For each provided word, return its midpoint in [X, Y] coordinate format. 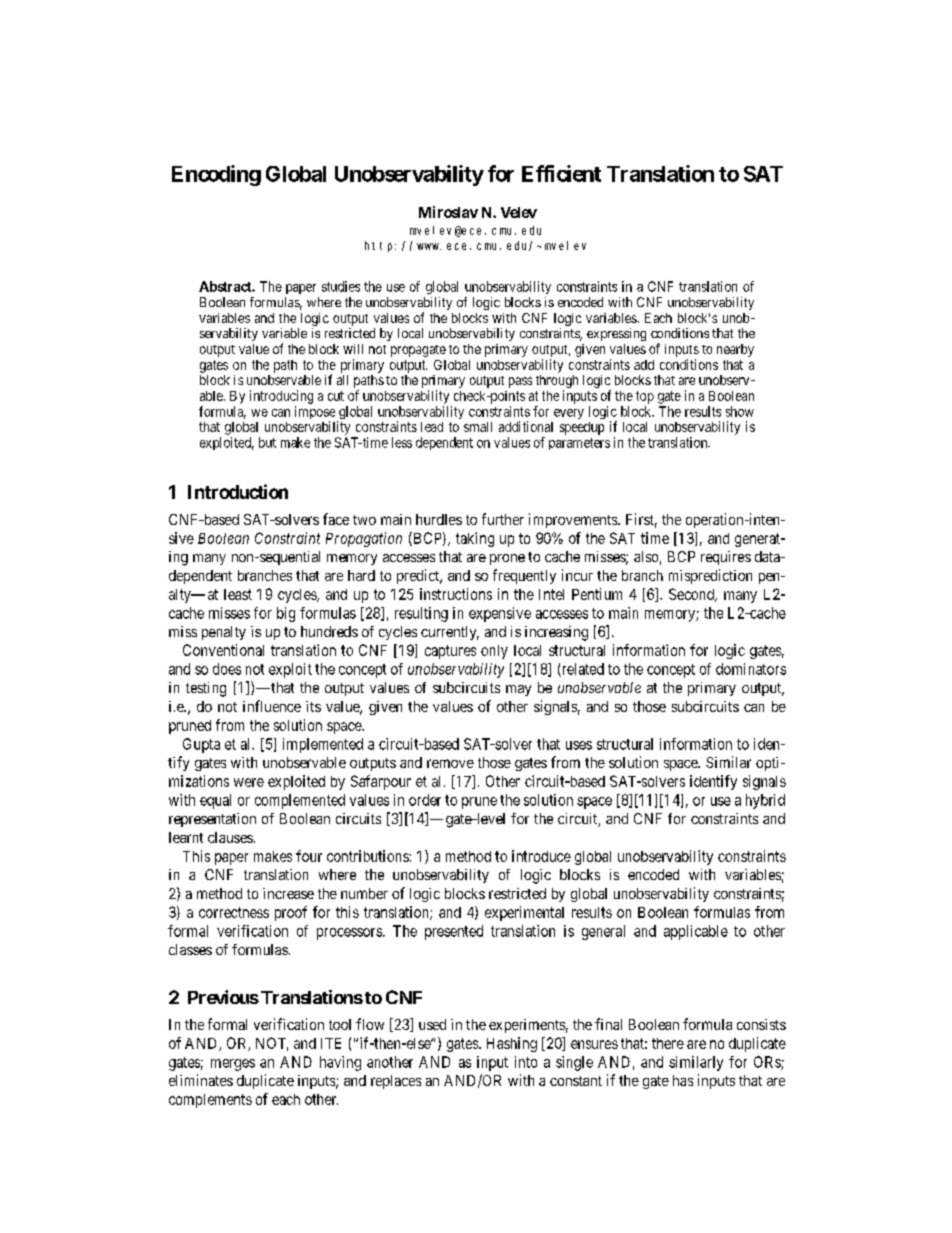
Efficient [561, 173]
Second [692, 595]
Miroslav [448, 212]
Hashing [512, 1044]
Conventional [223, 650]
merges [233, 1065]
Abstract [226, 286]
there [668, 1043]
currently [450, 633]
